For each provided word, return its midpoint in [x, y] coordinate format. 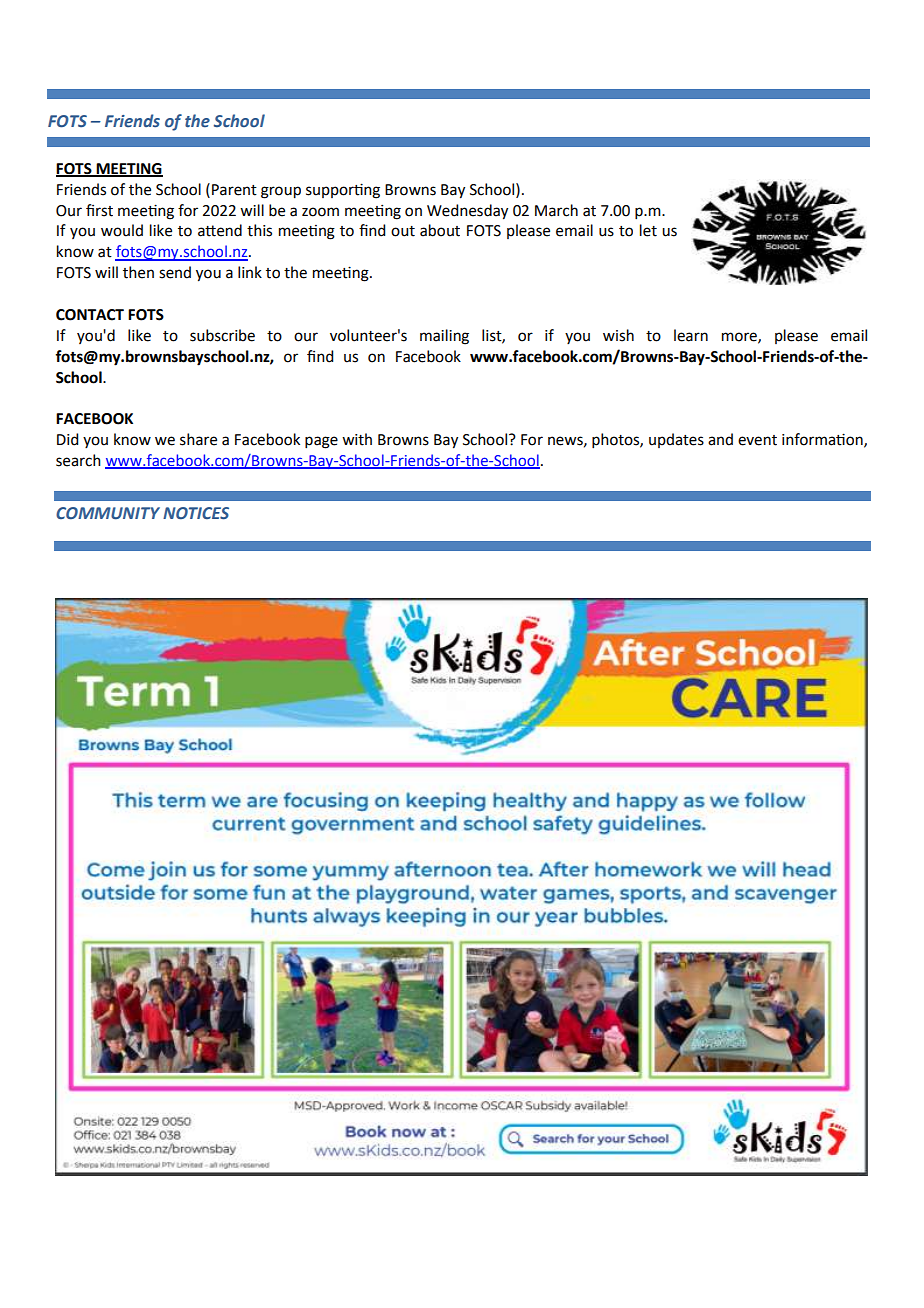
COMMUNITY [108, 513]
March [556, 210]
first [99, 210]
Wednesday [467, 212]
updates [676, 440]
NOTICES [196, 513]
